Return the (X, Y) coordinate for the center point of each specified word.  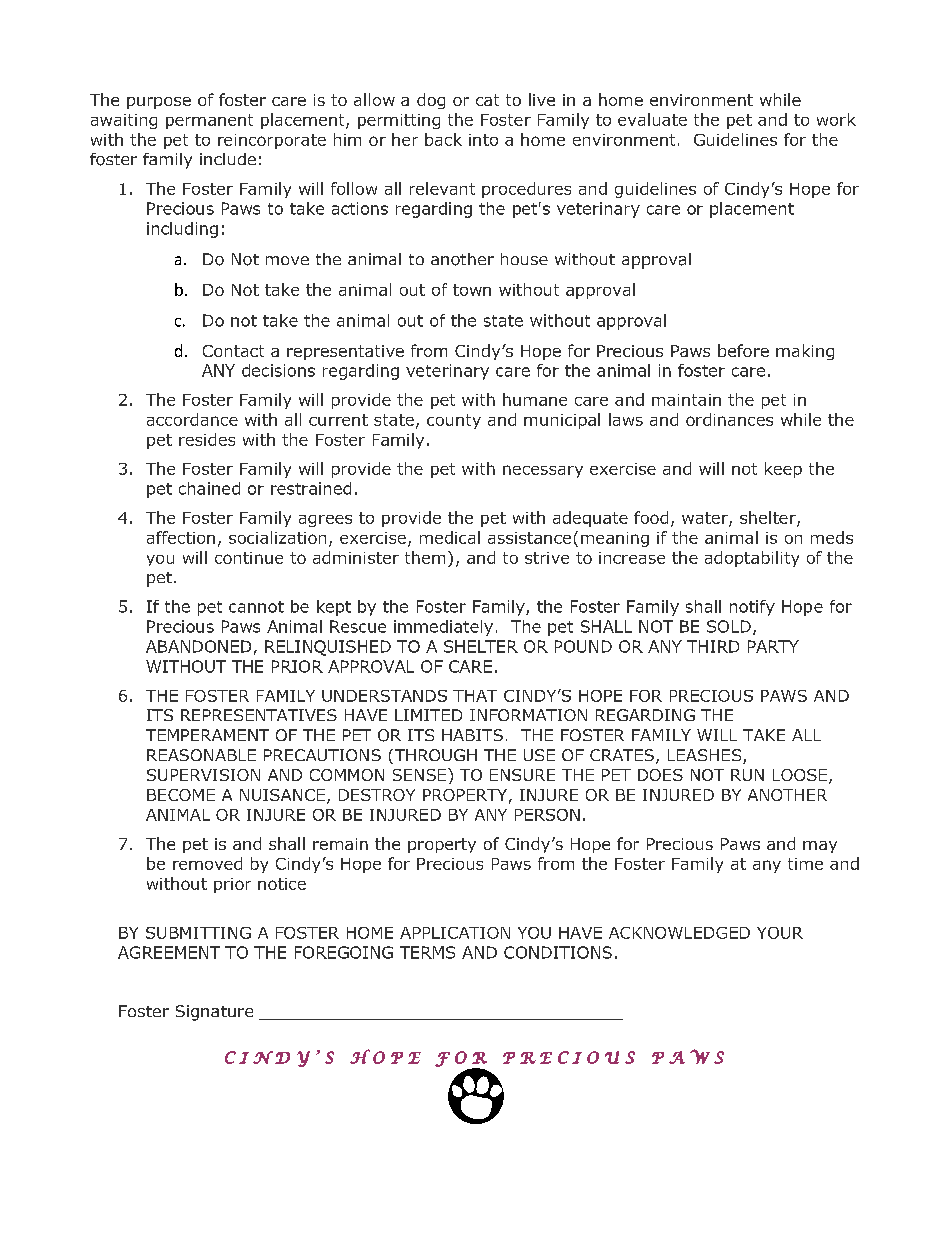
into (483, 140)
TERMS (427, 952)
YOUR (780, 933)
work (836, 119)
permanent (209, 121)
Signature (214, 1013)
